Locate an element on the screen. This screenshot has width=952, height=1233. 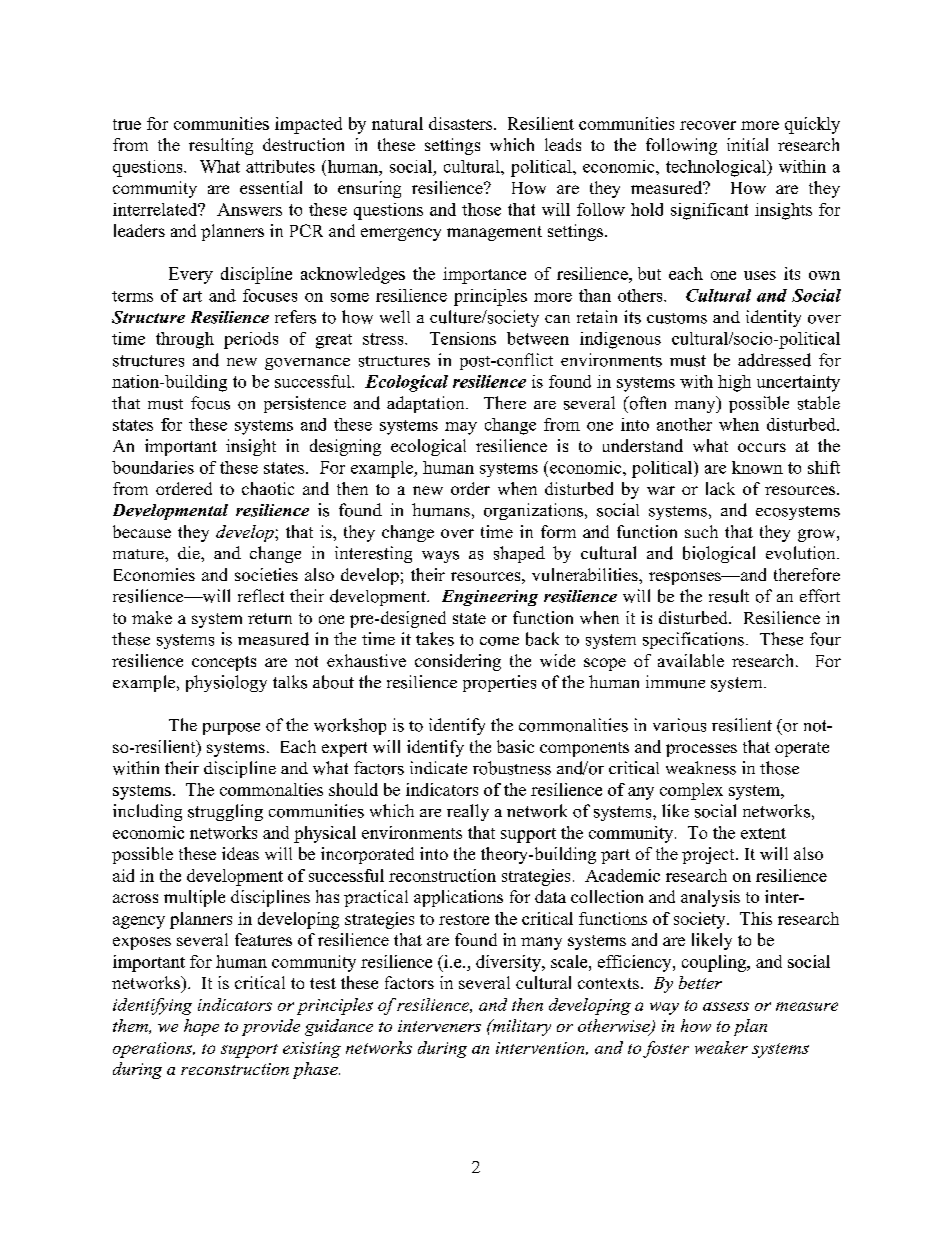
disasters is located at coordinates (460, 123).
